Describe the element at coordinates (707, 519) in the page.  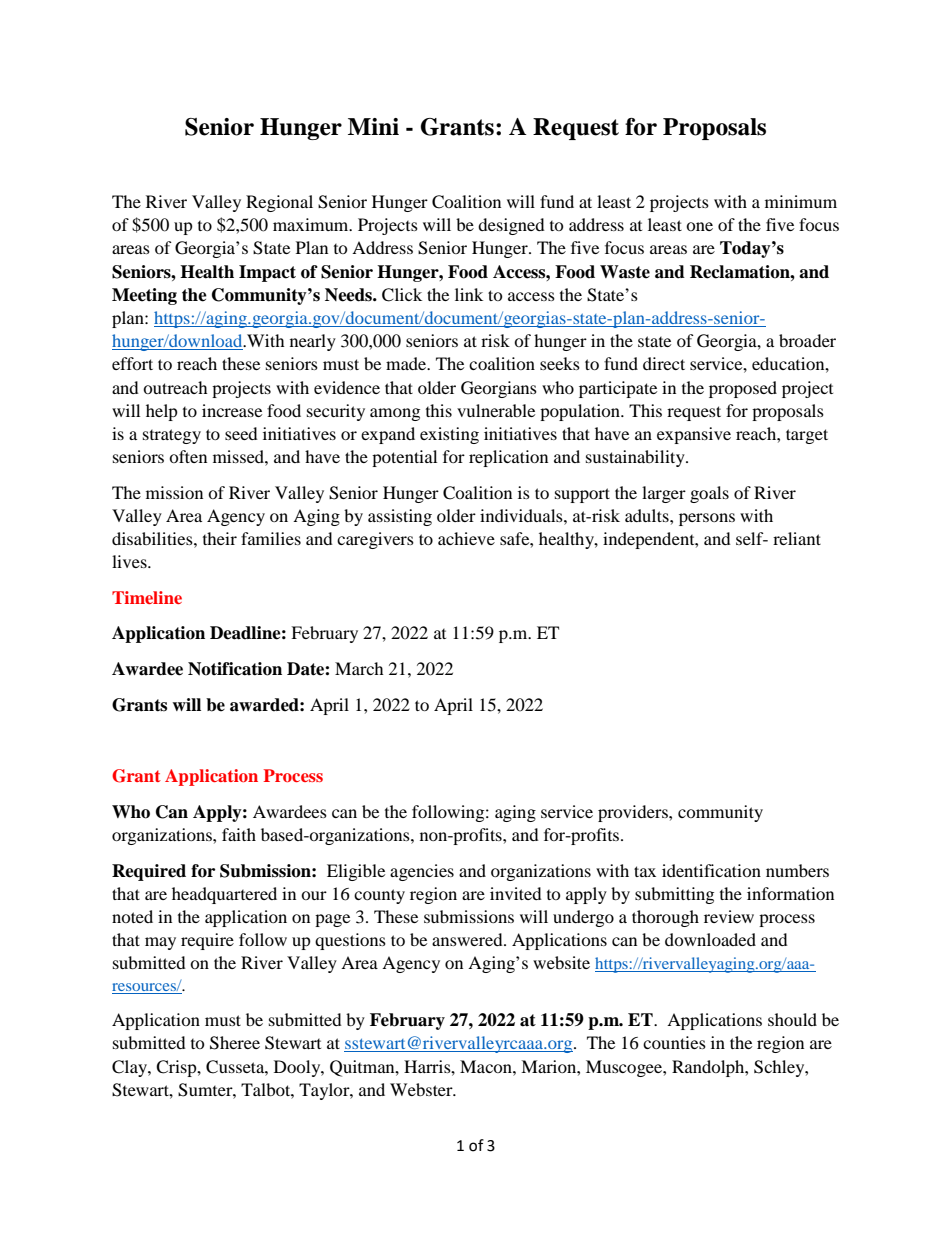
I see `persons` at that location.
